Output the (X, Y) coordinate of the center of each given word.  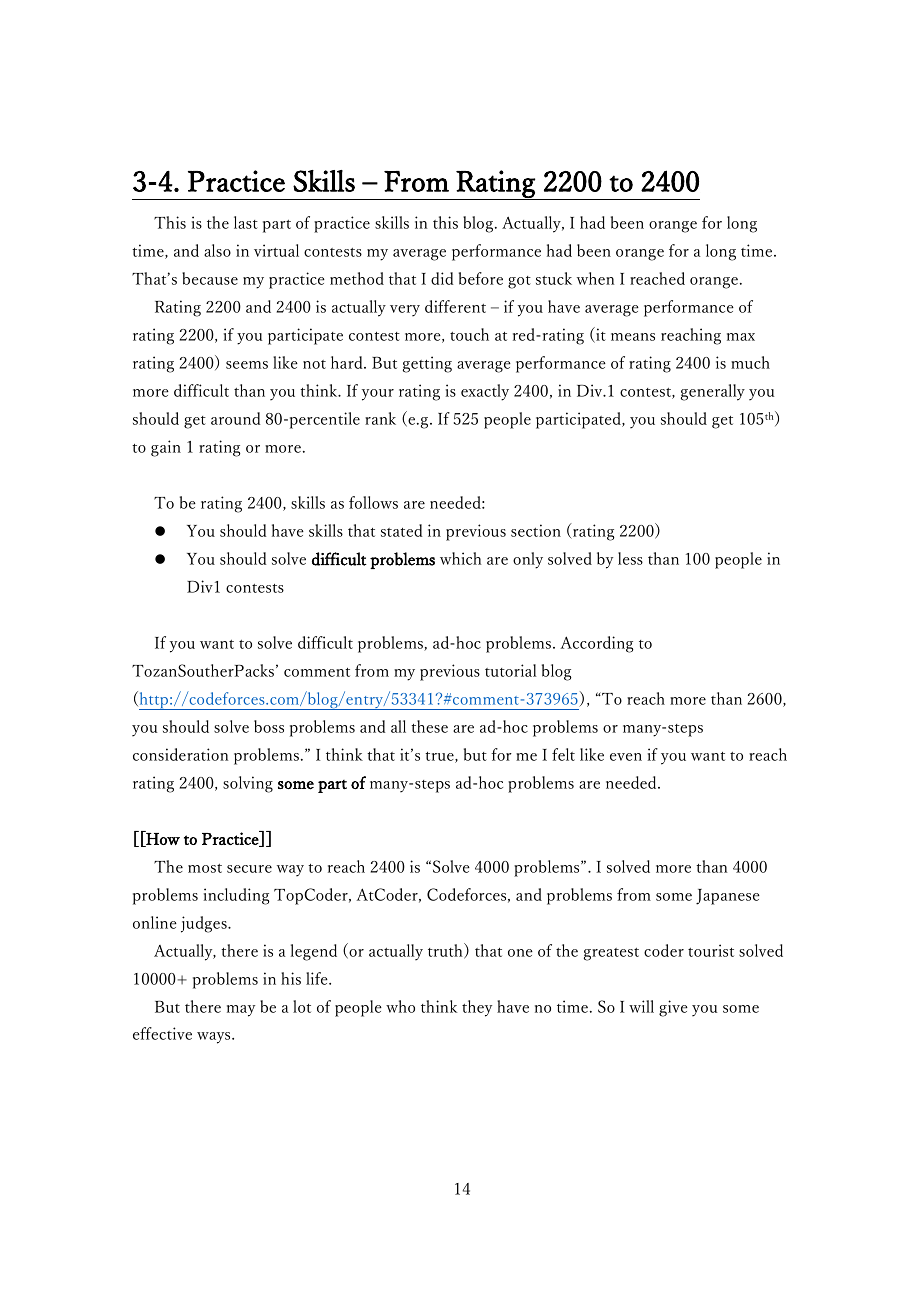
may (241, 1011)
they (477, 1008)
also (217, 250)
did (442, 278)
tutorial (511, 670)
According (597, 644)
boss (269, 726)
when (595, 278)
